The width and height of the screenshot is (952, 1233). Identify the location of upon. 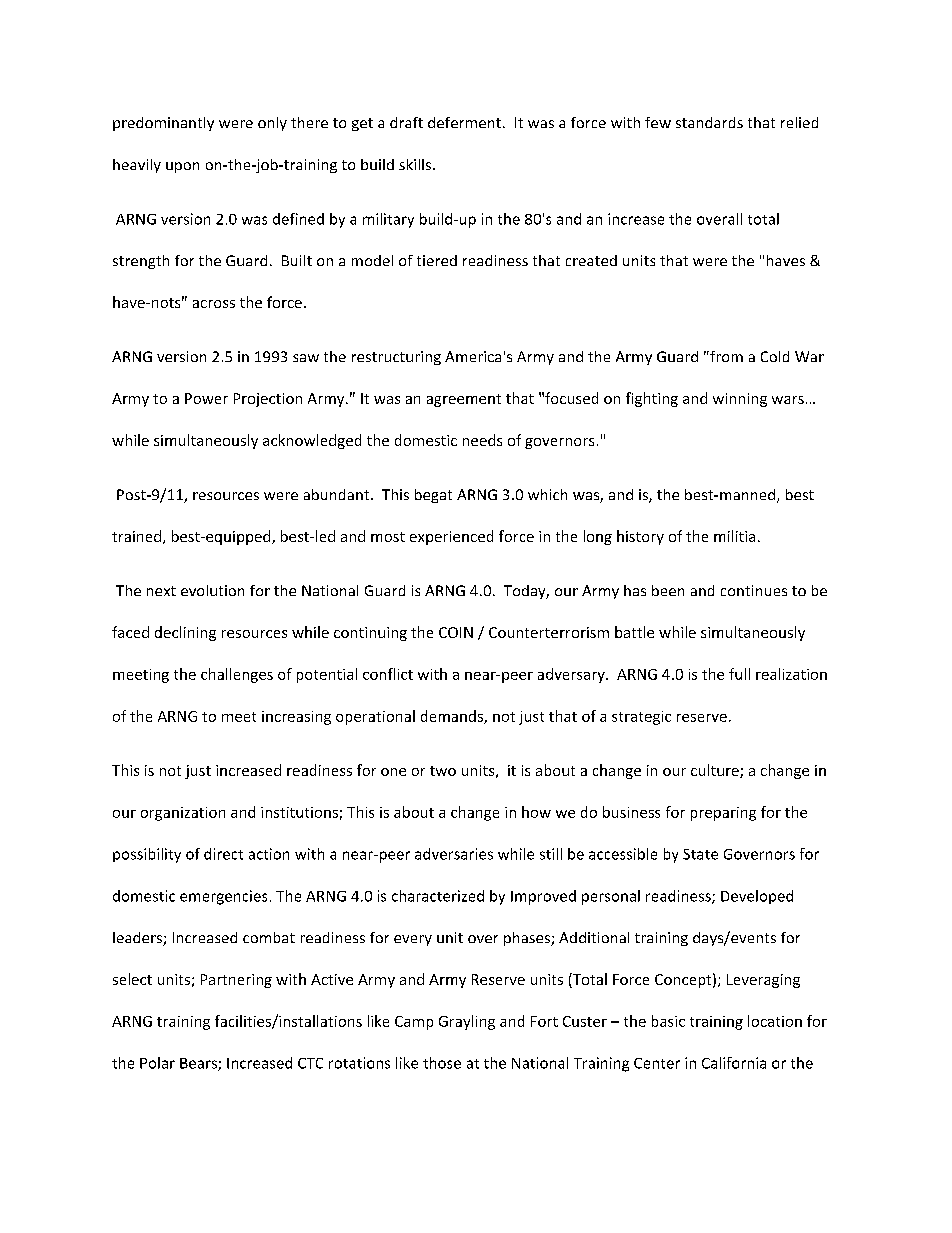
(182, 167).
